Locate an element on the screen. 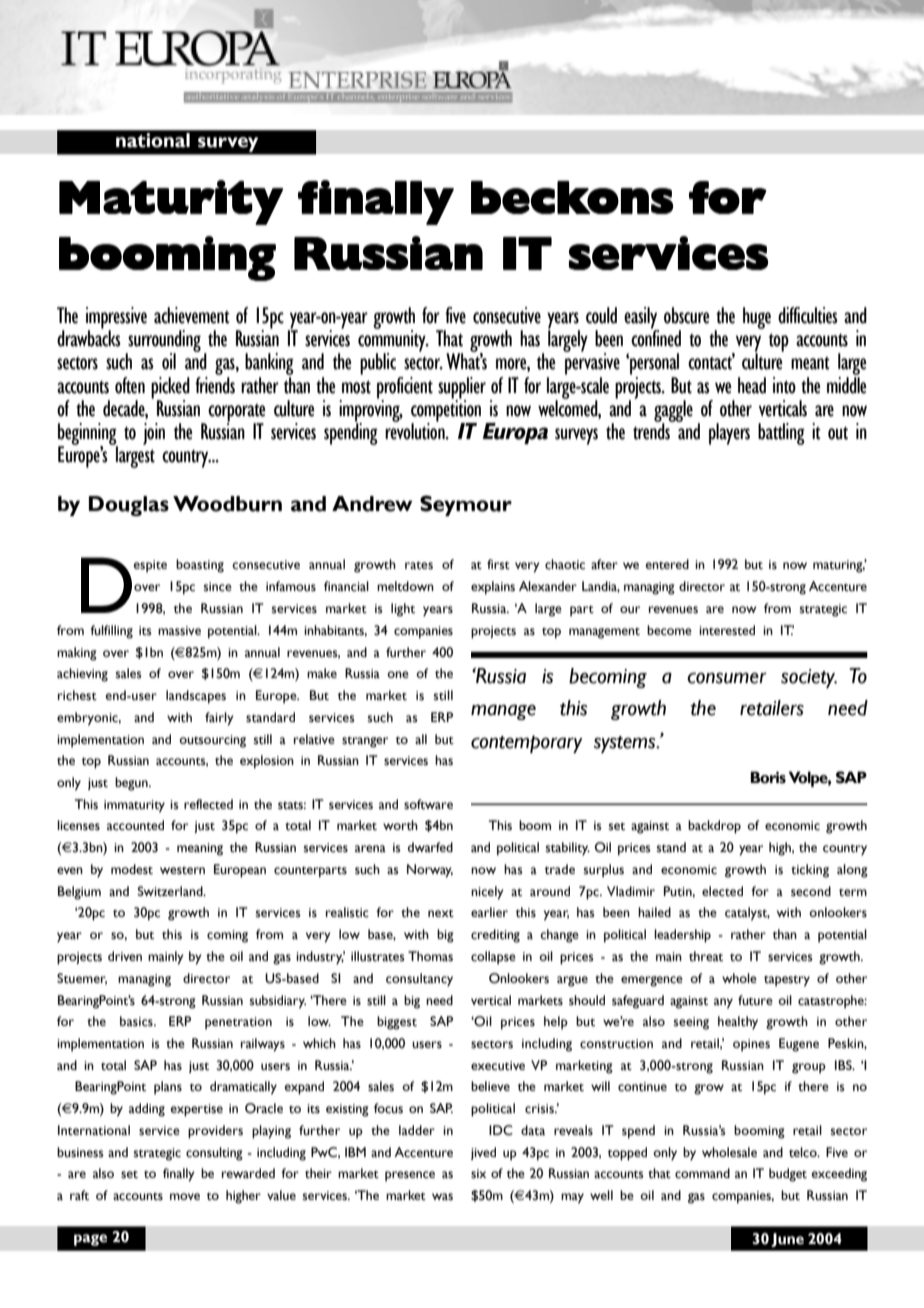 The height and width of the screenshot is (1308, 924). move is located at coordinates (185, 1196).
